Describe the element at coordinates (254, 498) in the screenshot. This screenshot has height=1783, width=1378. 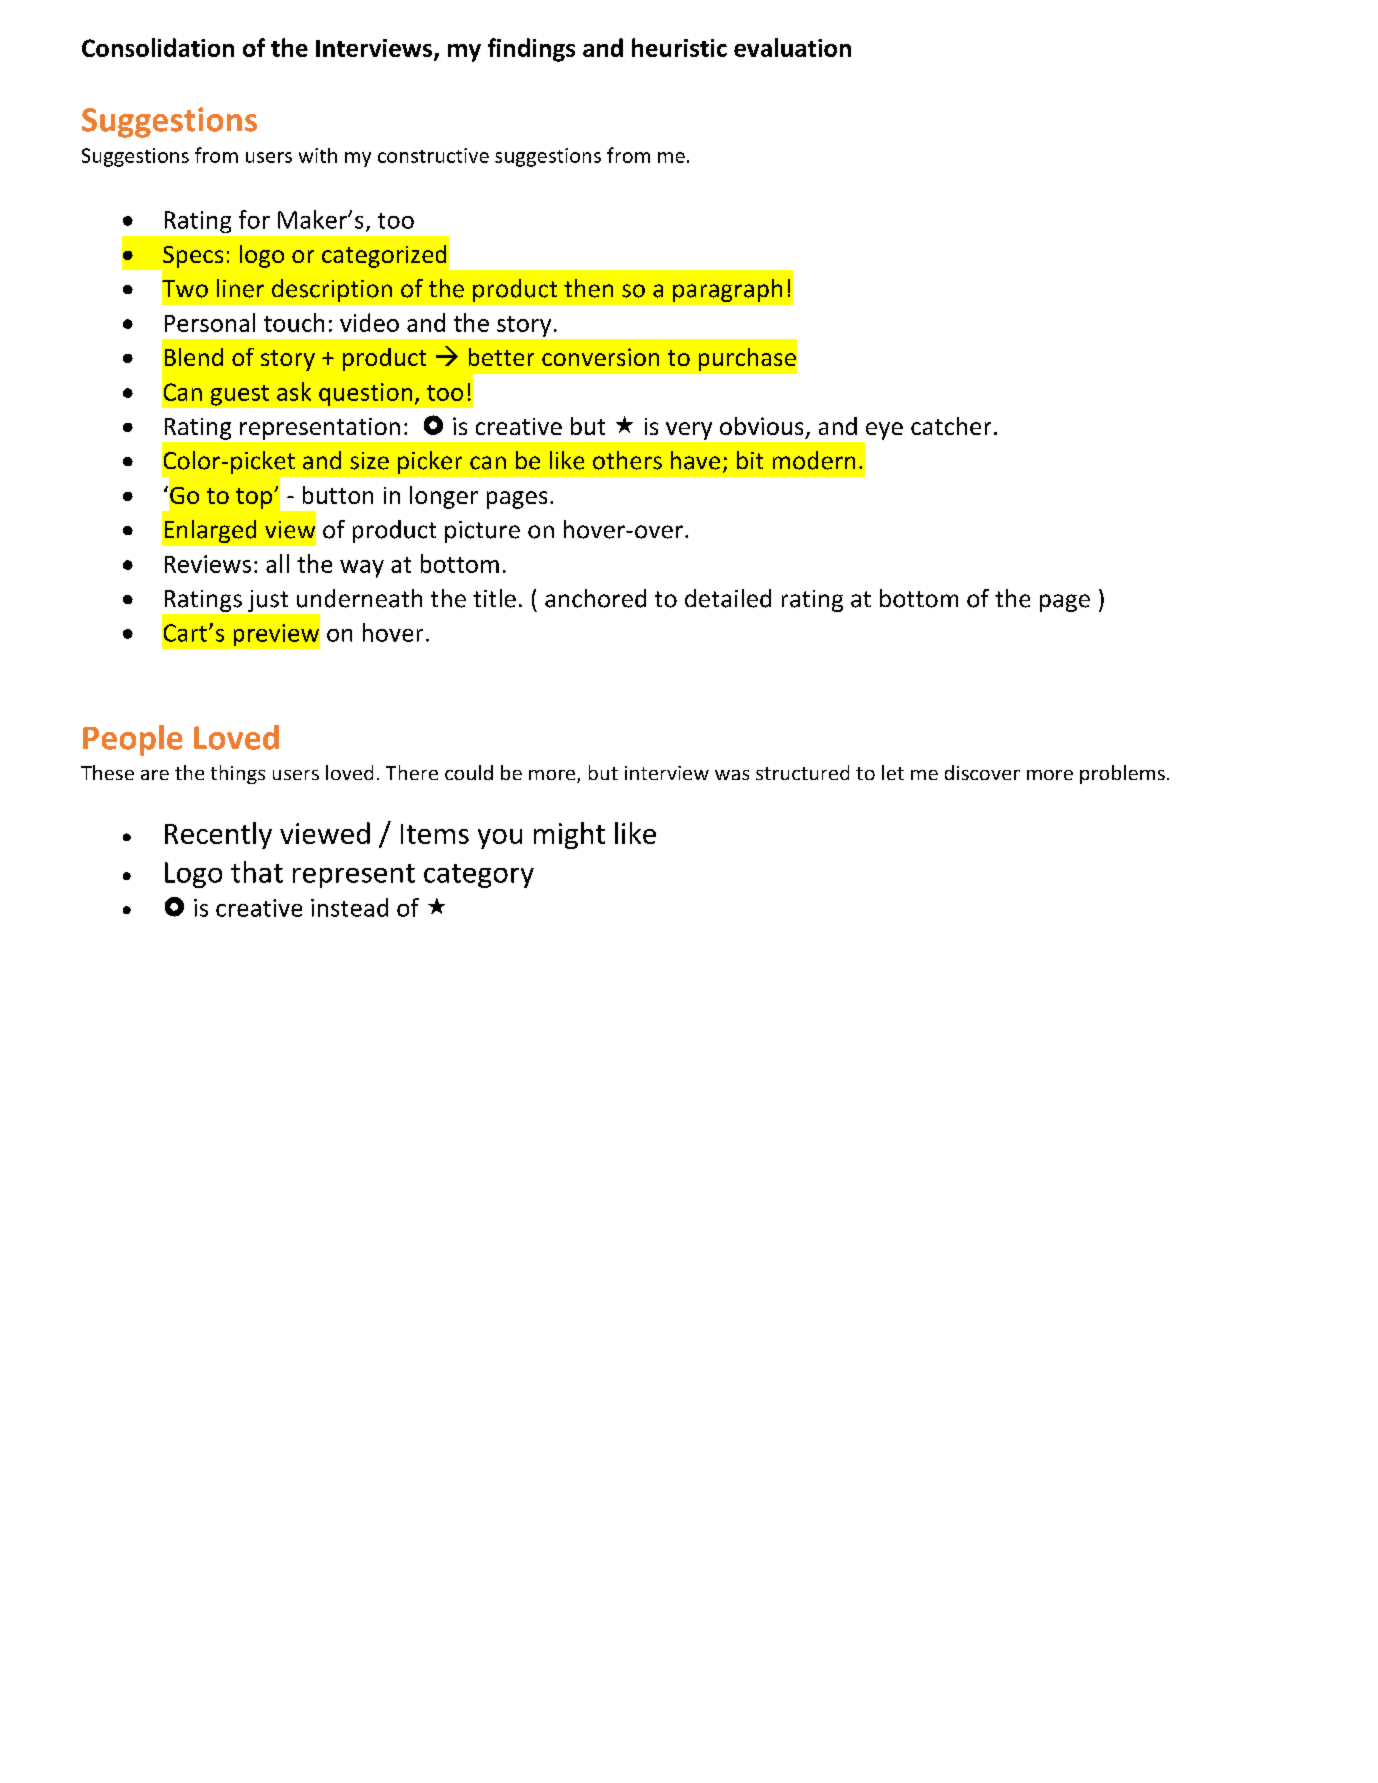
I see `top` at that location.
